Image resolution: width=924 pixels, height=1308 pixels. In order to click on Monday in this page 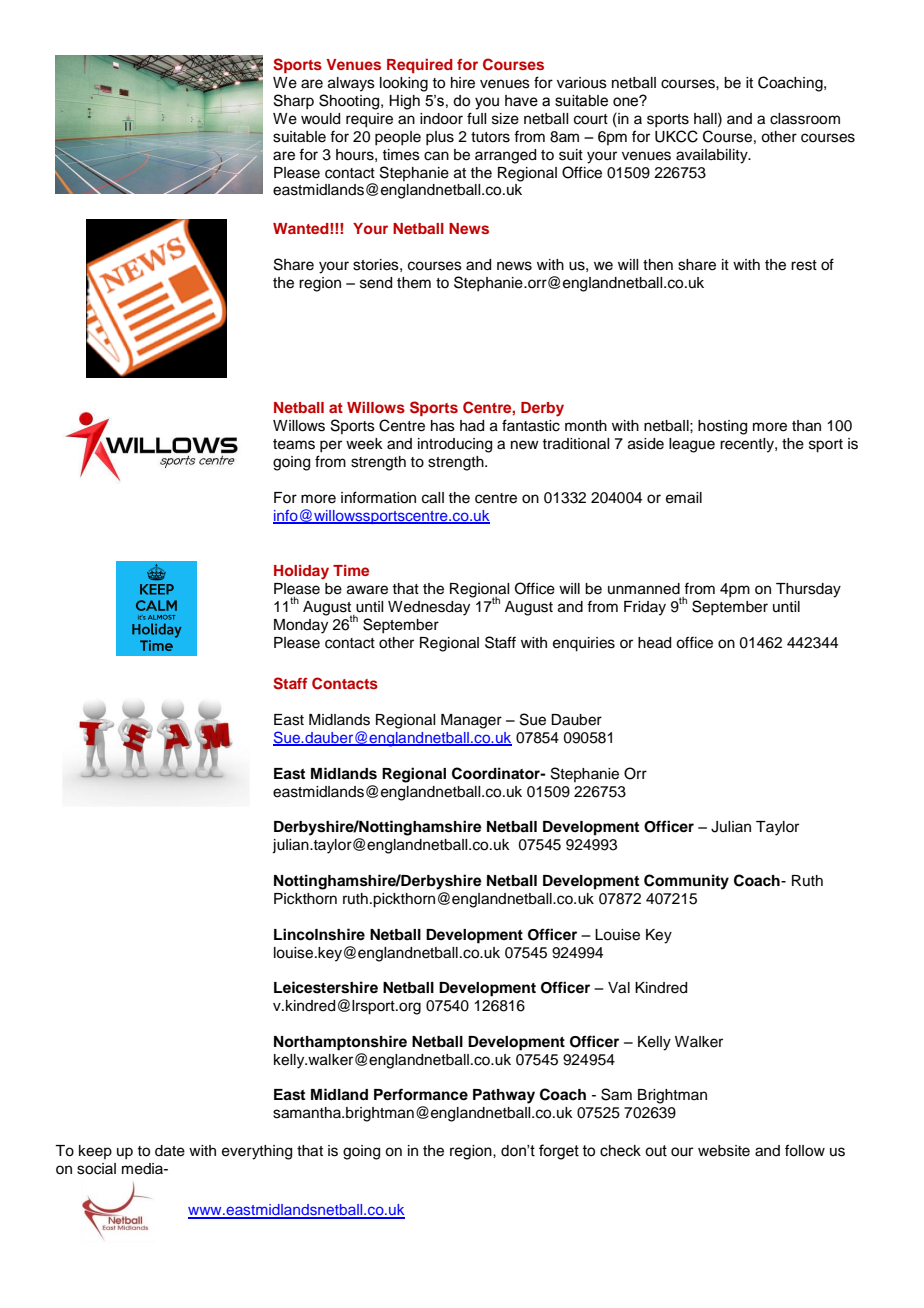, I will do `click(301, 626)`.
